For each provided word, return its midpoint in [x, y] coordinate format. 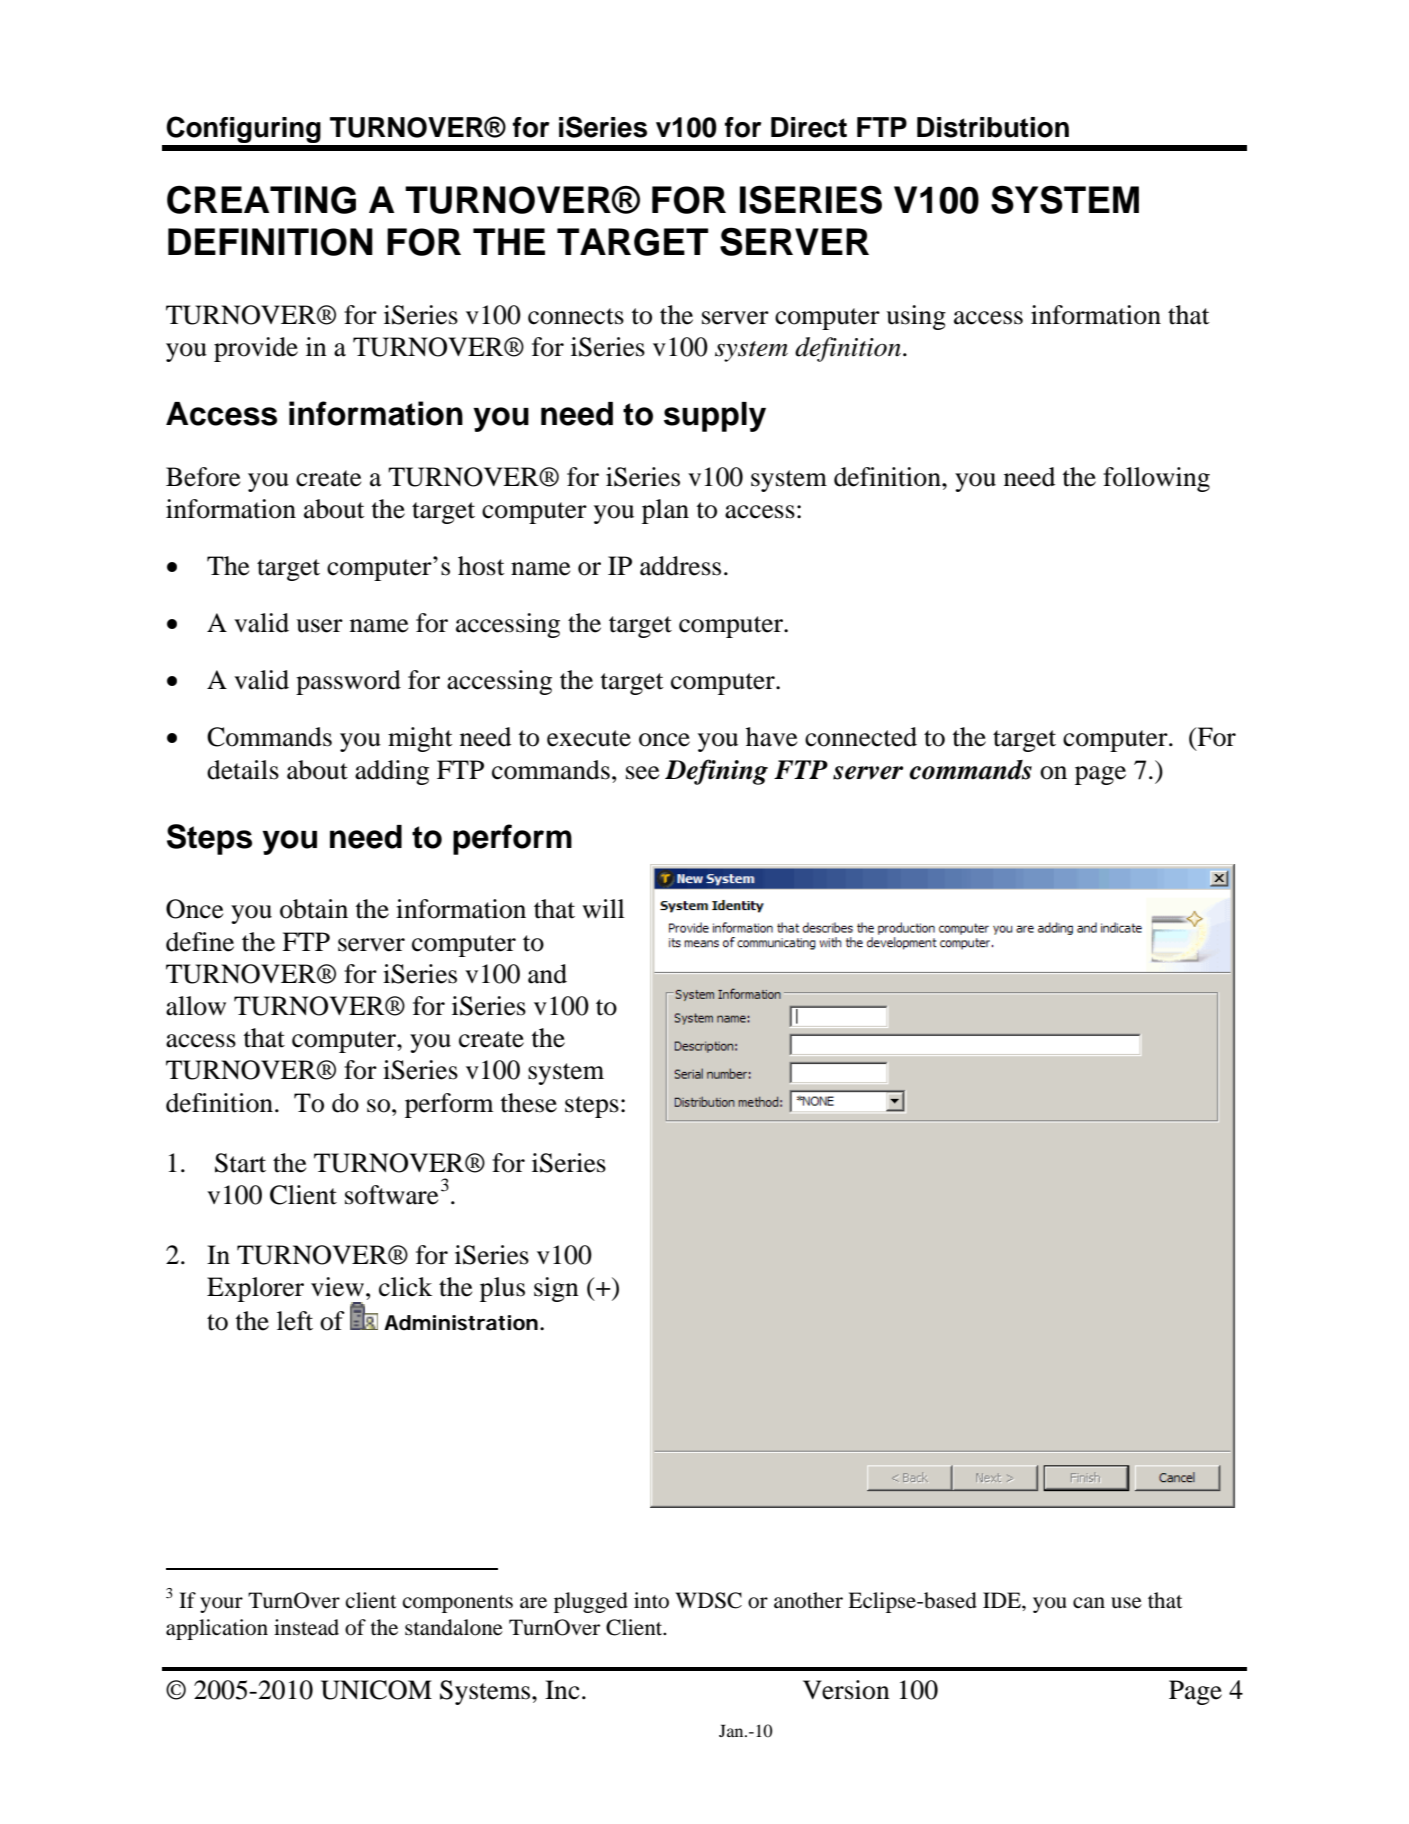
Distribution [993, 127]
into [651, 1600]
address [680, 566]
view [337, 1287]
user [319, 626]
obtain [314, 909]
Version [846, 1690]
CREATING [261, 200]
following [1156, 479]
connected [861, 737]
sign [556, 1289]
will [603, 908]
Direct [809, 127]
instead [306, 1627]
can [1089, 1603]
